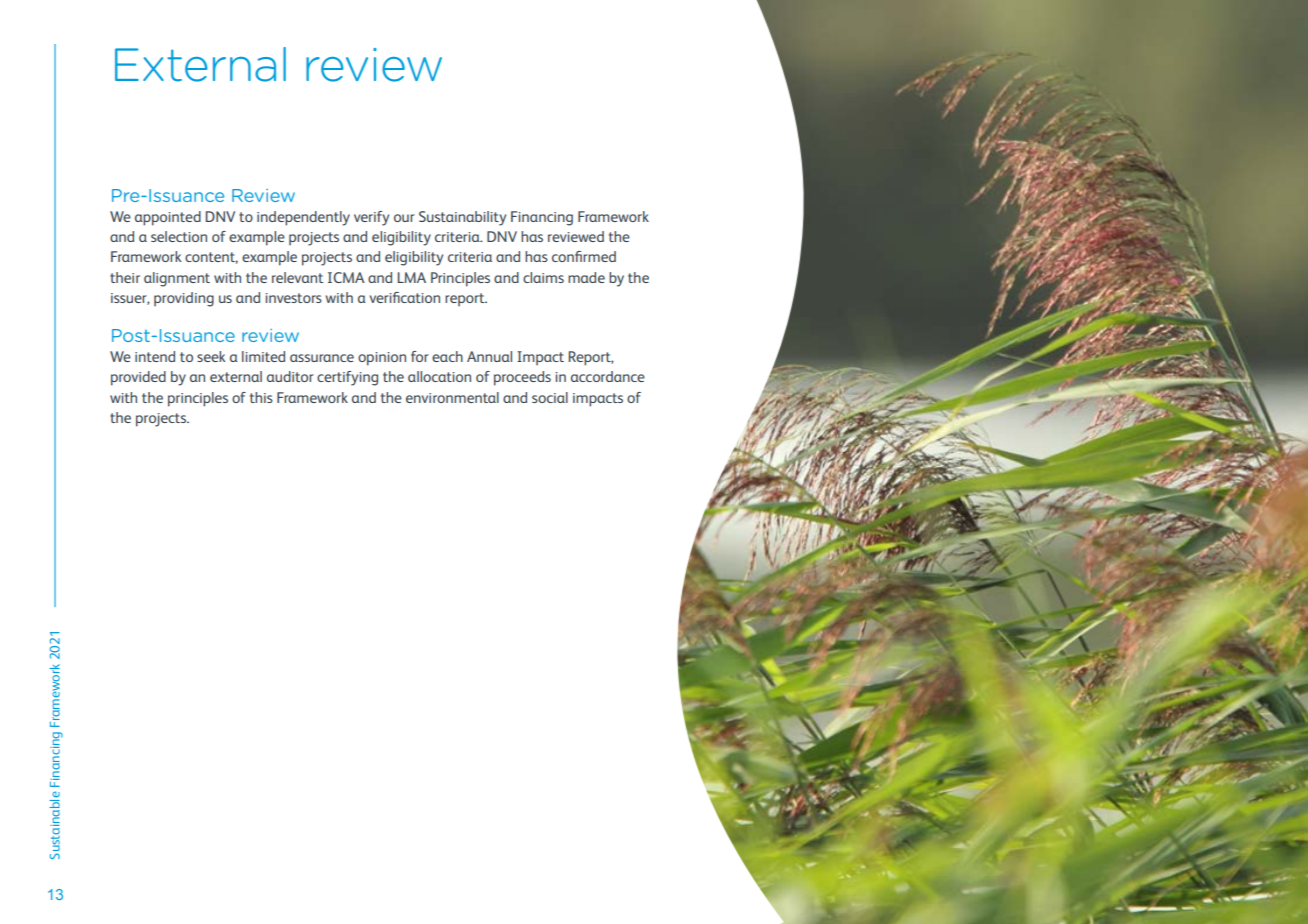 The height and width of the screenshot is (924, 1308). Describe the element at coordinates (462, 218) in the screenshot. I see `Sustainability` at that location.
